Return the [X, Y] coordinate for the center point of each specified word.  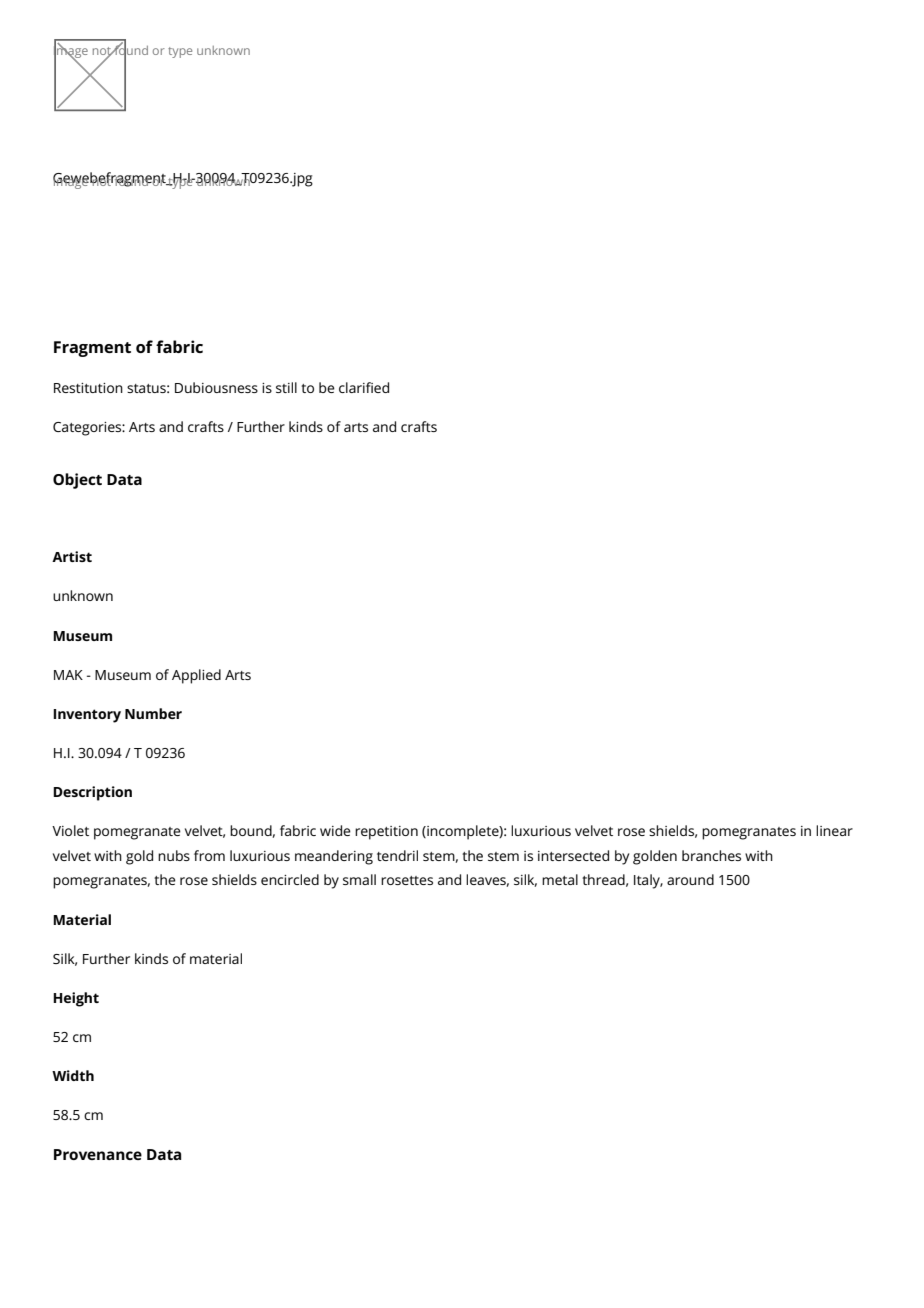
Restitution [88, 388]
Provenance [98, 1154]
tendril [397, 855]
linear [834, 830]
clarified [364, 387]
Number [153, 713]
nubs [174, 855]
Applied [196, 676]
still [286, 387]
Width [73, 1075]
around [690, 879]
